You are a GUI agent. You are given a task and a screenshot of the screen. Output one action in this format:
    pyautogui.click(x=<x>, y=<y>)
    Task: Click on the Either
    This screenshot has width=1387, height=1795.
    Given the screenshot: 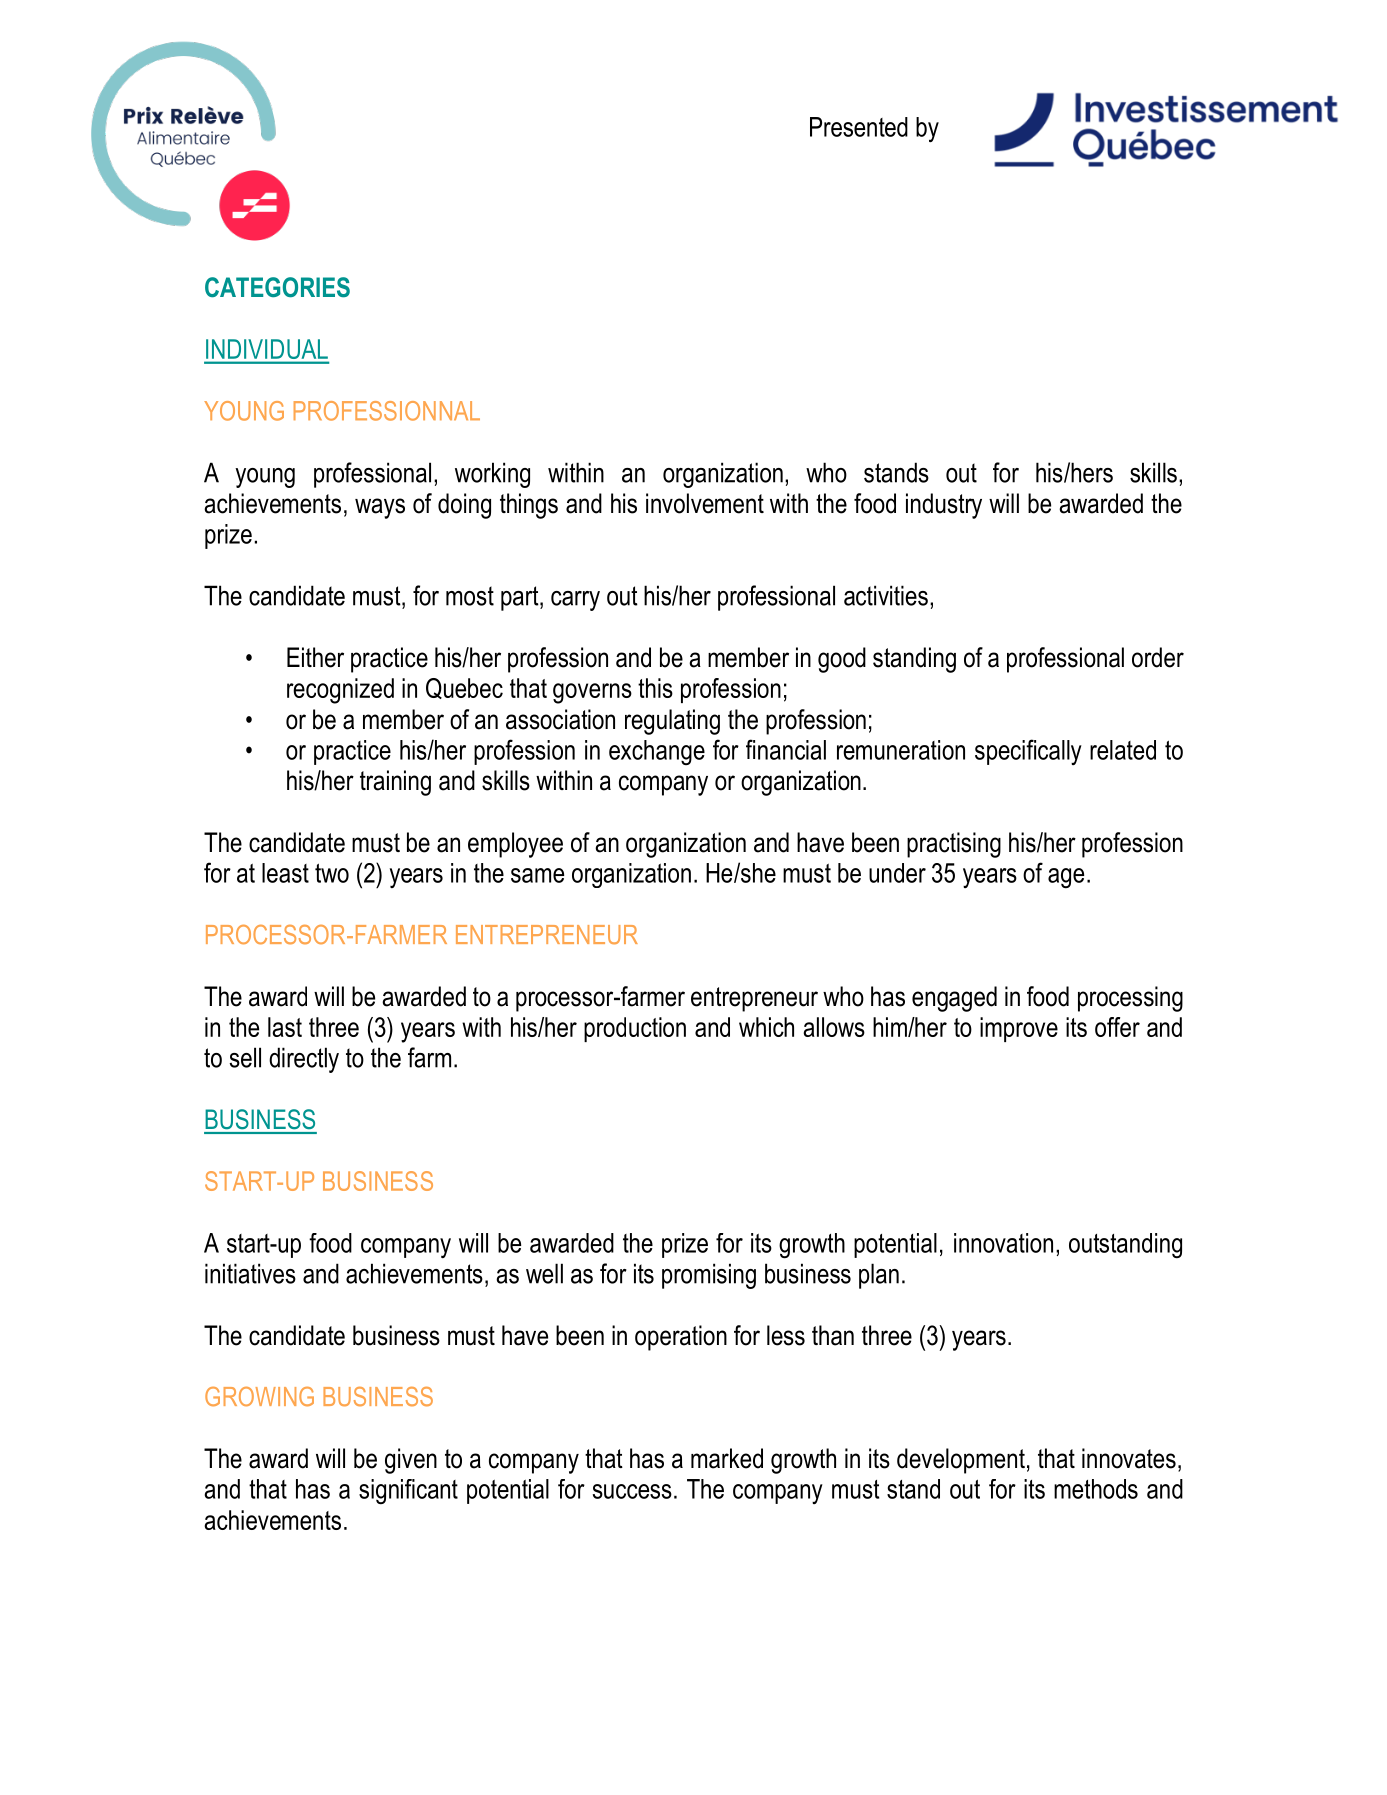 What is the action you would take?
    pyautogui.click(x=315, y=657)
